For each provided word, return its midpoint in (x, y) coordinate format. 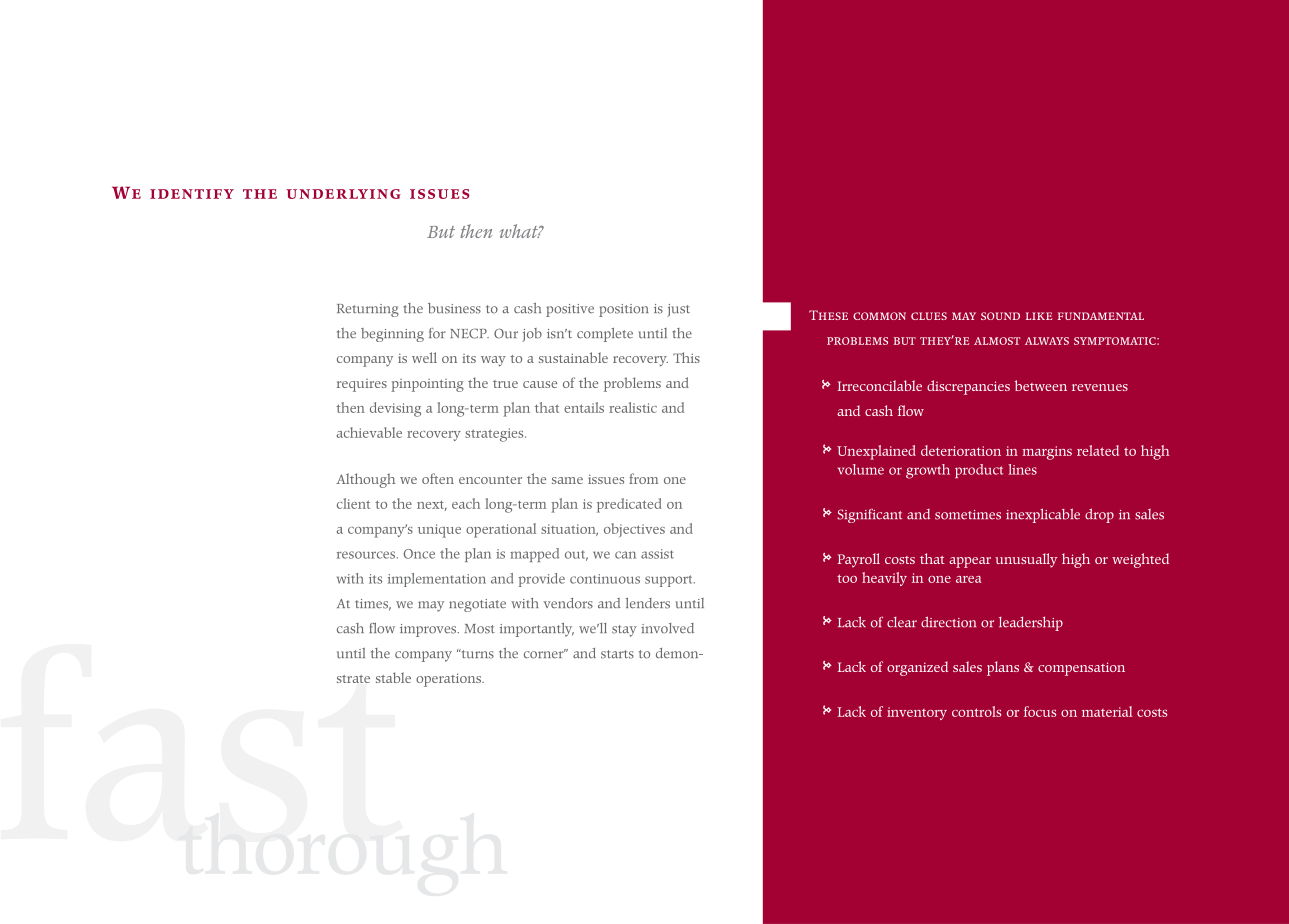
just (678, 310)
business (454, 308)
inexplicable (1043, 515)
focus (1040, 711)
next (432, 506)
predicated (629, 505)
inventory (917, 713)
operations (449, 680)
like (1039, 316)
